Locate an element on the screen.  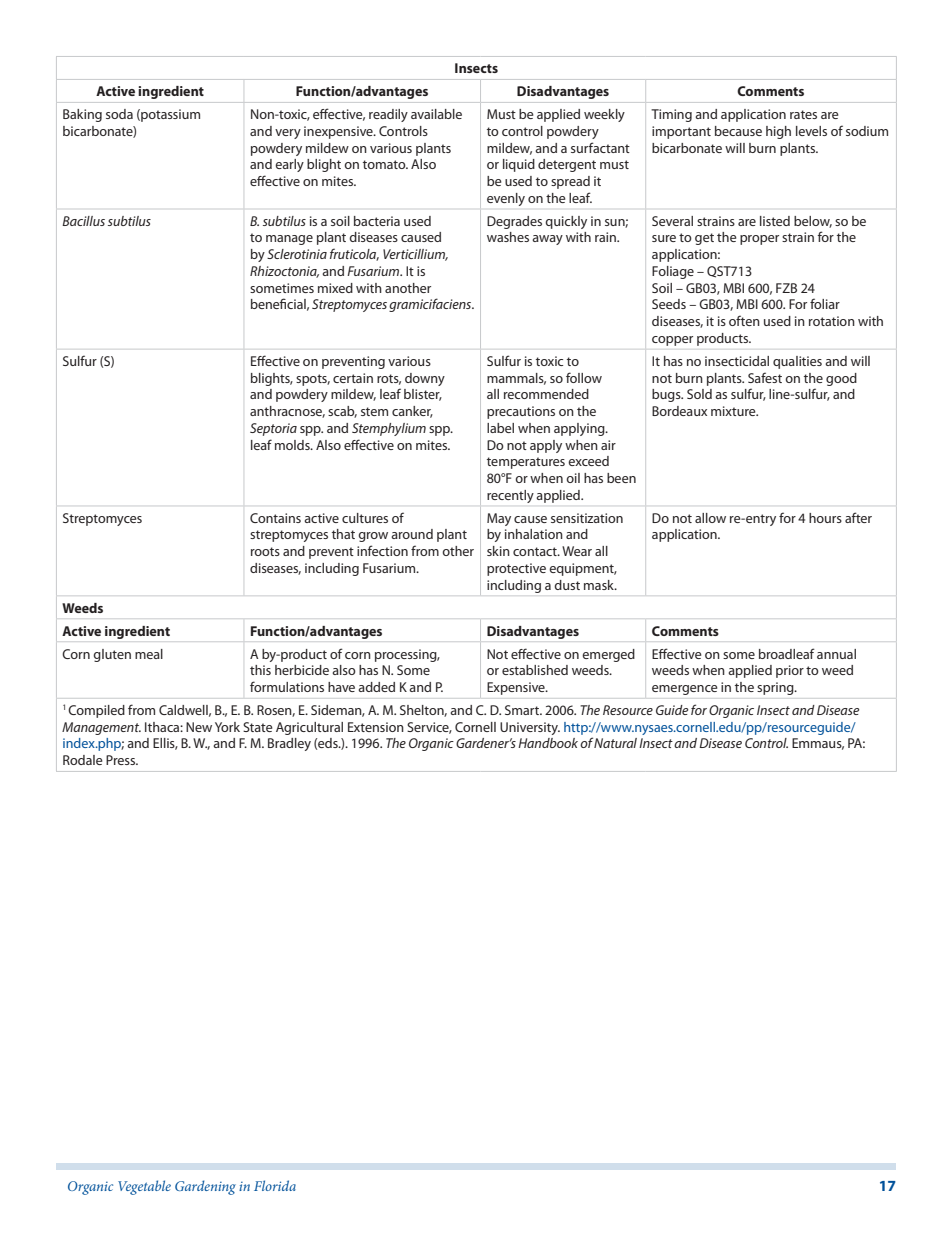
Press is located at coordinates (121, 760).
